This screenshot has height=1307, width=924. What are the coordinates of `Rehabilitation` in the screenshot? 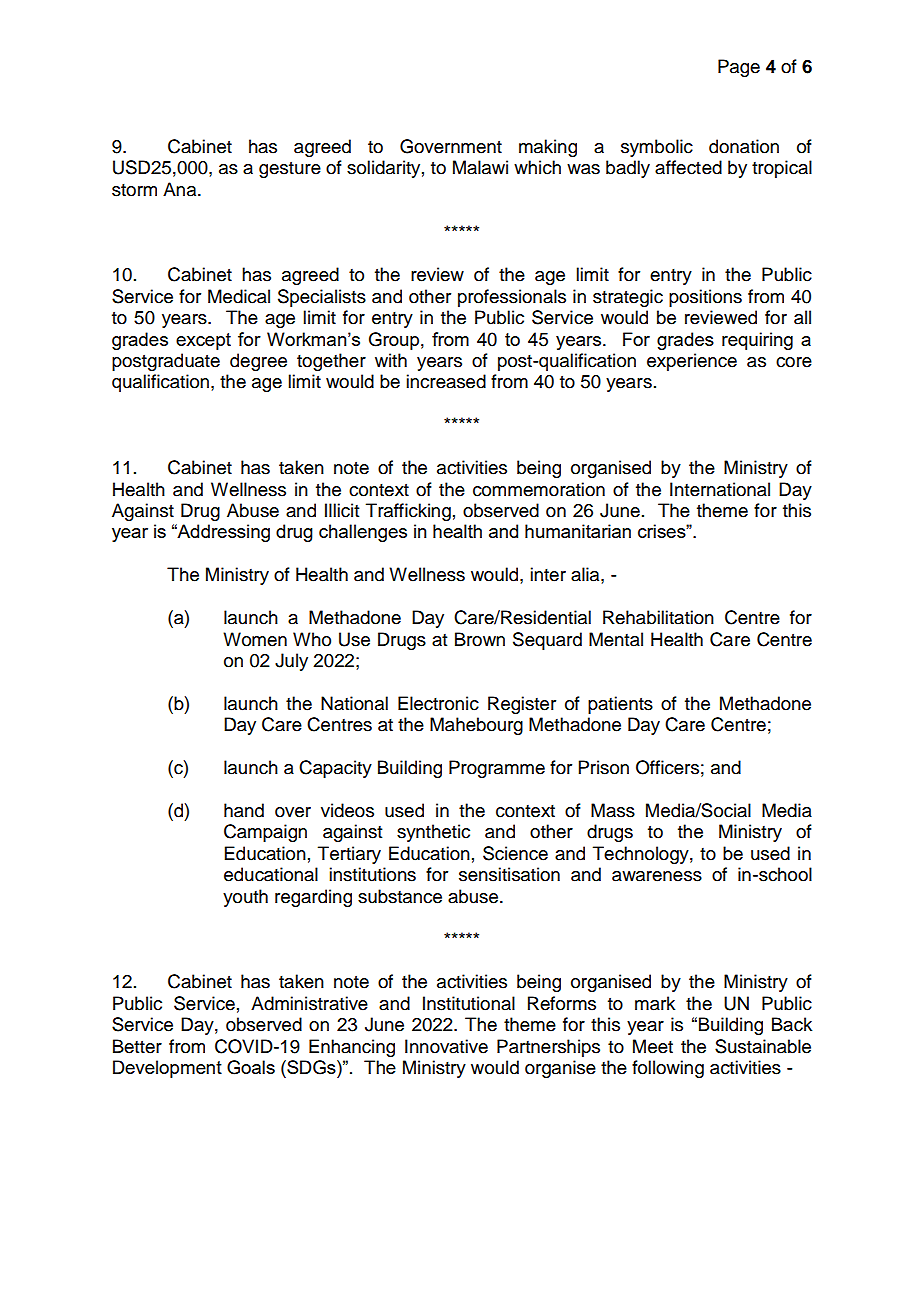 It's located at (658, 617).
